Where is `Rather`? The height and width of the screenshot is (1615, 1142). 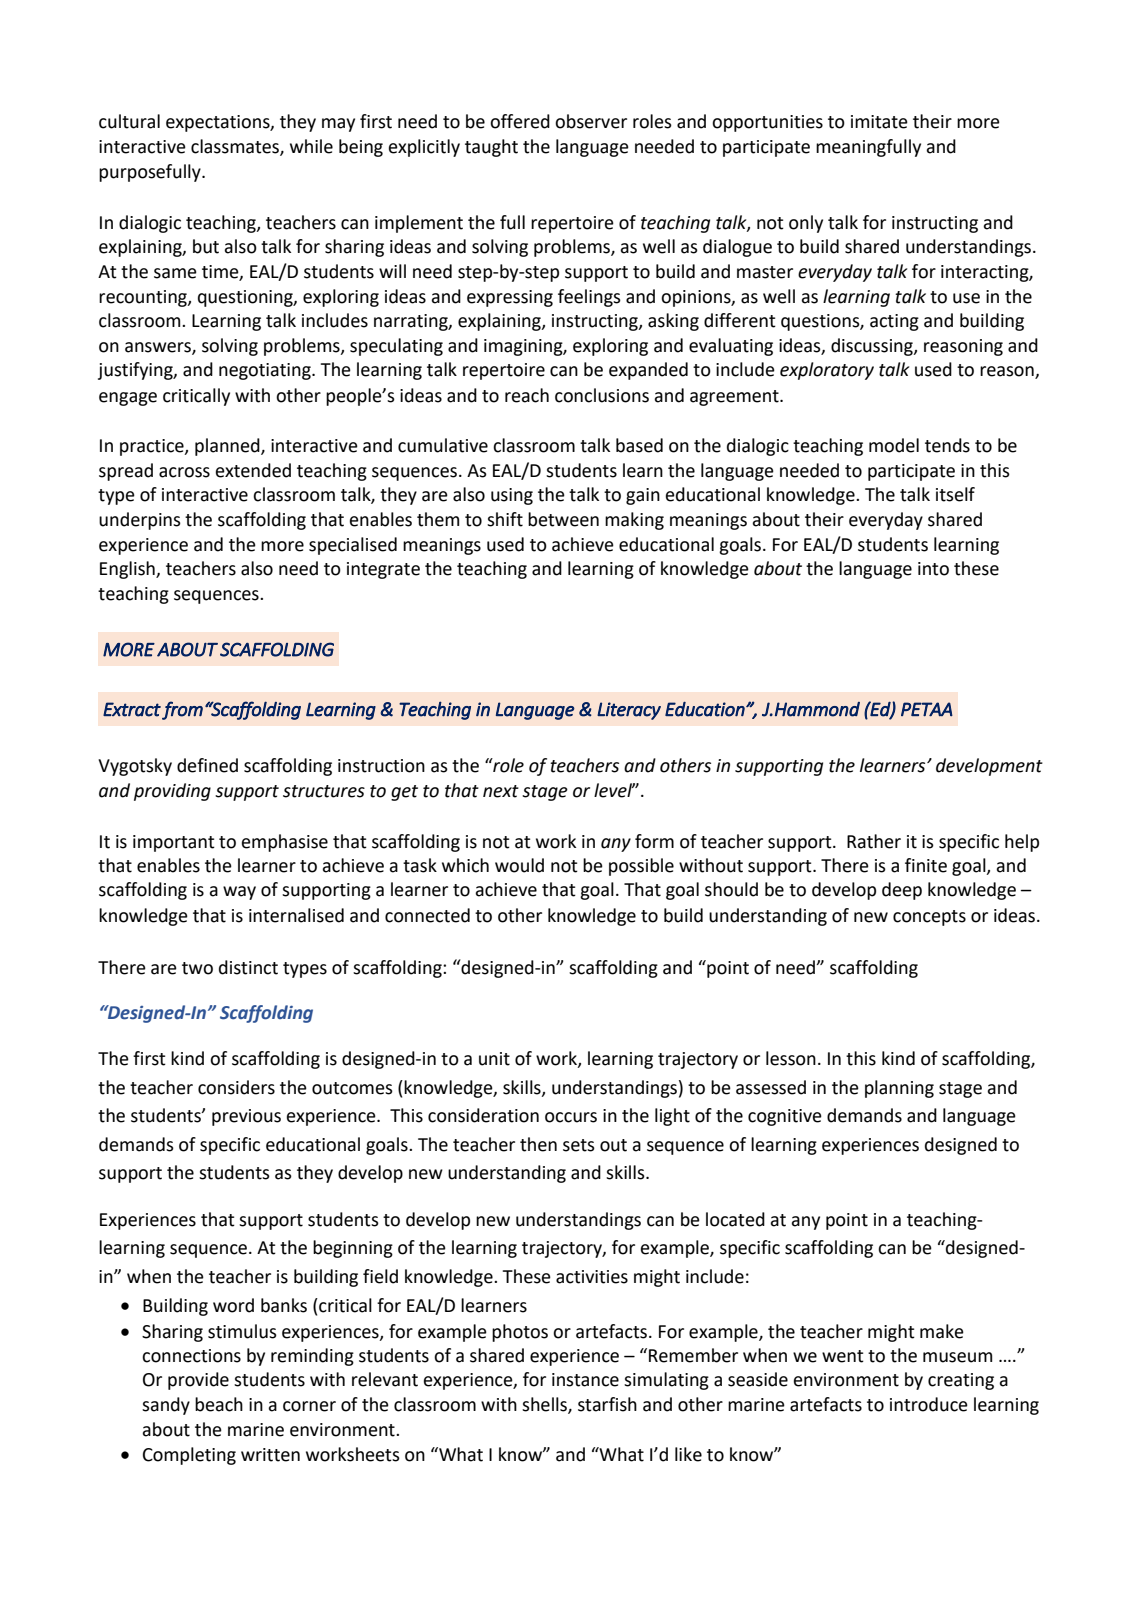
Rather is located at coordinates (874, 841).
